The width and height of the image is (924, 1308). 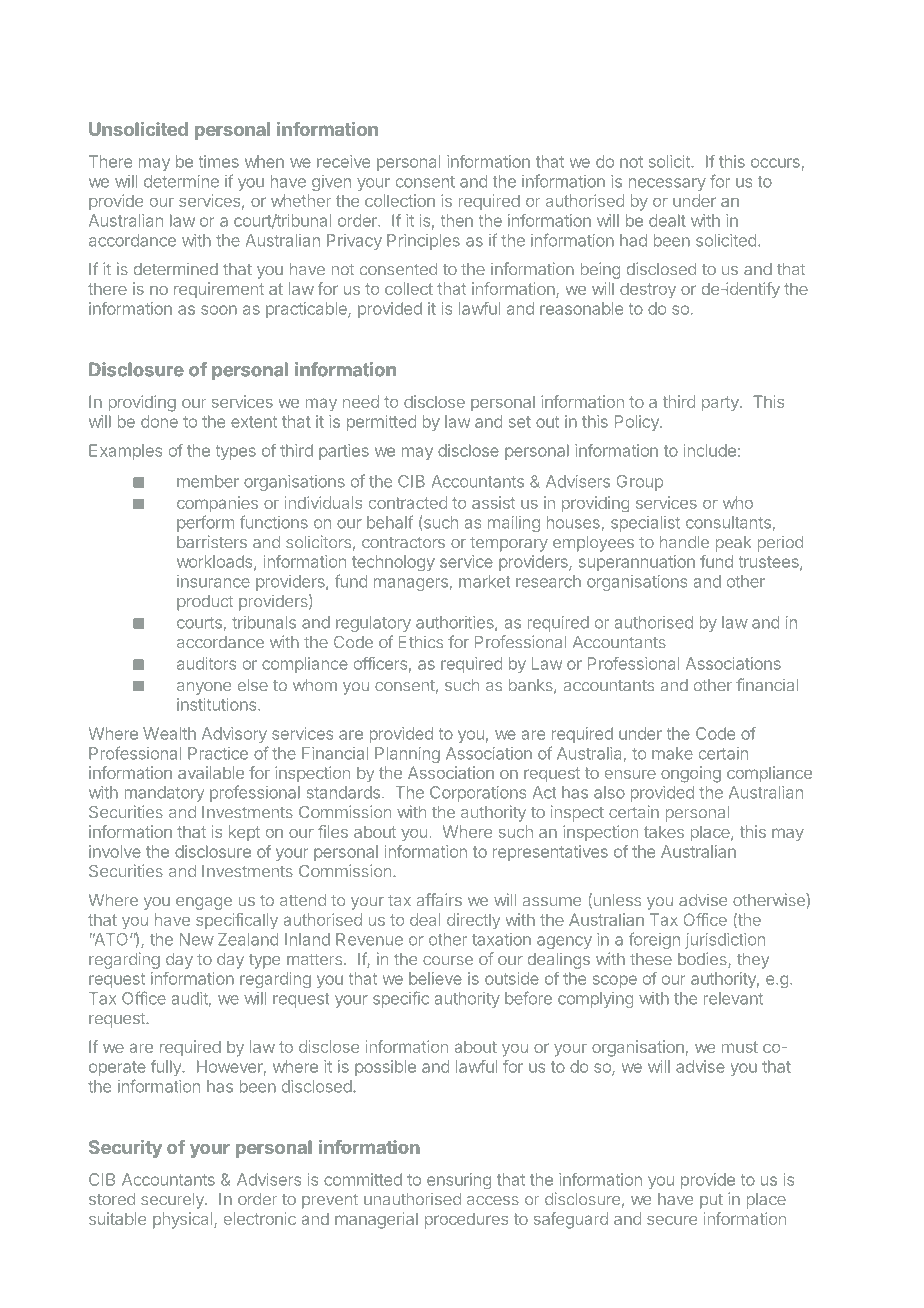 I want to click on times, so click(x=219, y=161).
